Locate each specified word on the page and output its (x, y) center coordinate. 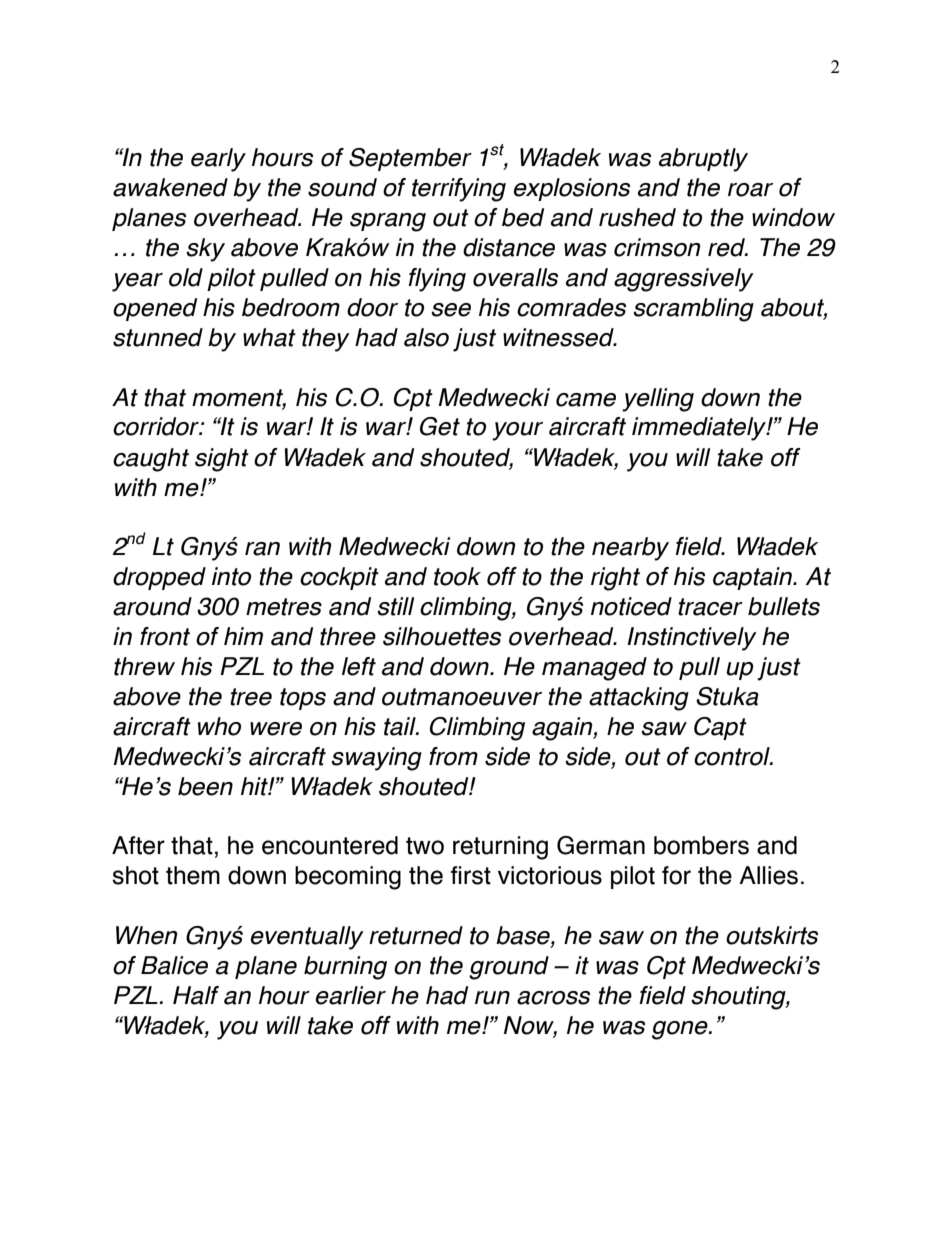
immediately (700, 429)
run (492, 998)
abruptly (703, 160)
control (733, 756)
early (218, 160)
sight (222, 460)
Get (440, 426)
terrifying (459, 190)
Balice (174, 965)
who (219, 726)
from (453, 756)
